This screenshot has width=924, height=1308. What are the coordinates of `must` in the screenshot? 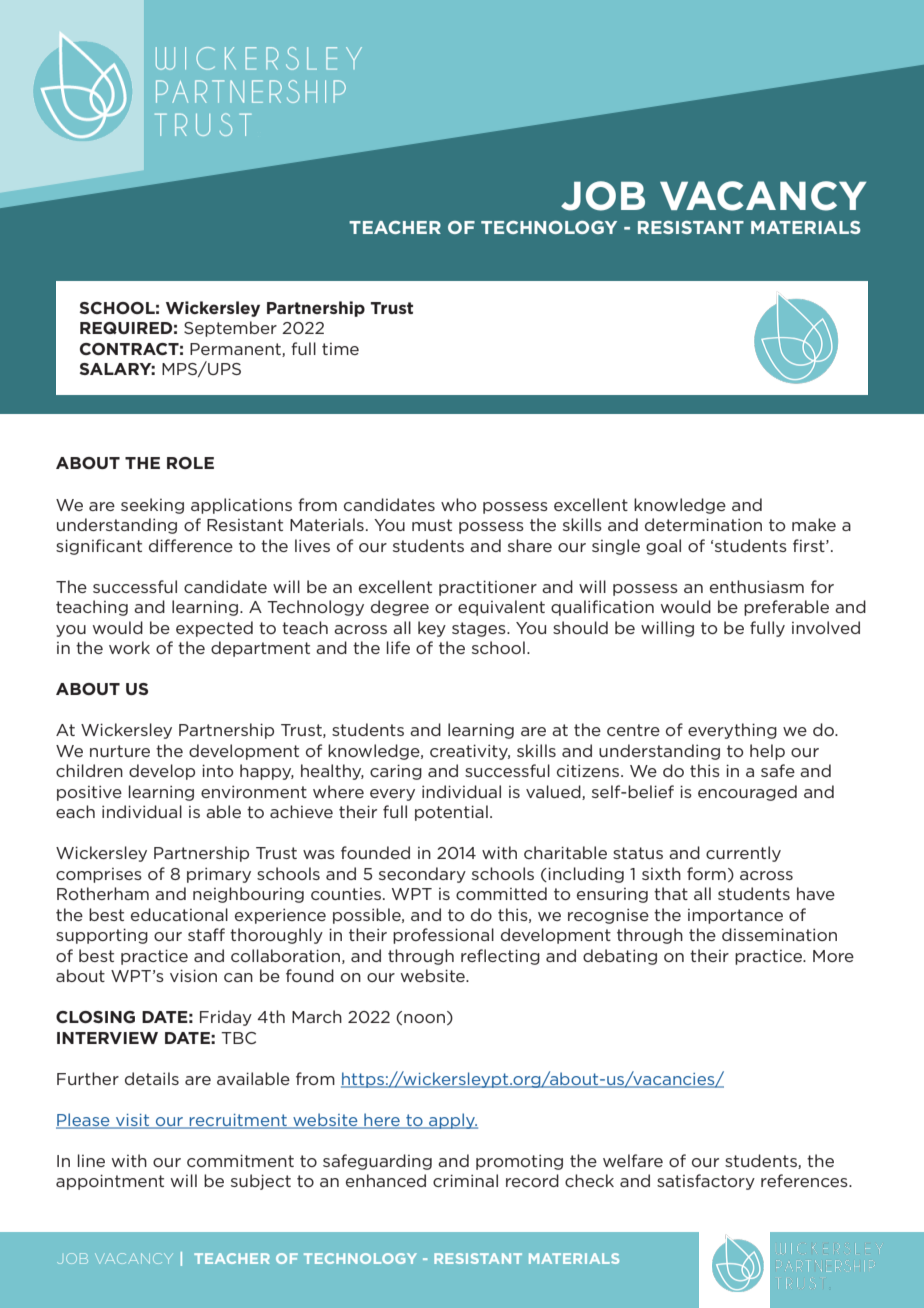 It's located at (432, 525).
